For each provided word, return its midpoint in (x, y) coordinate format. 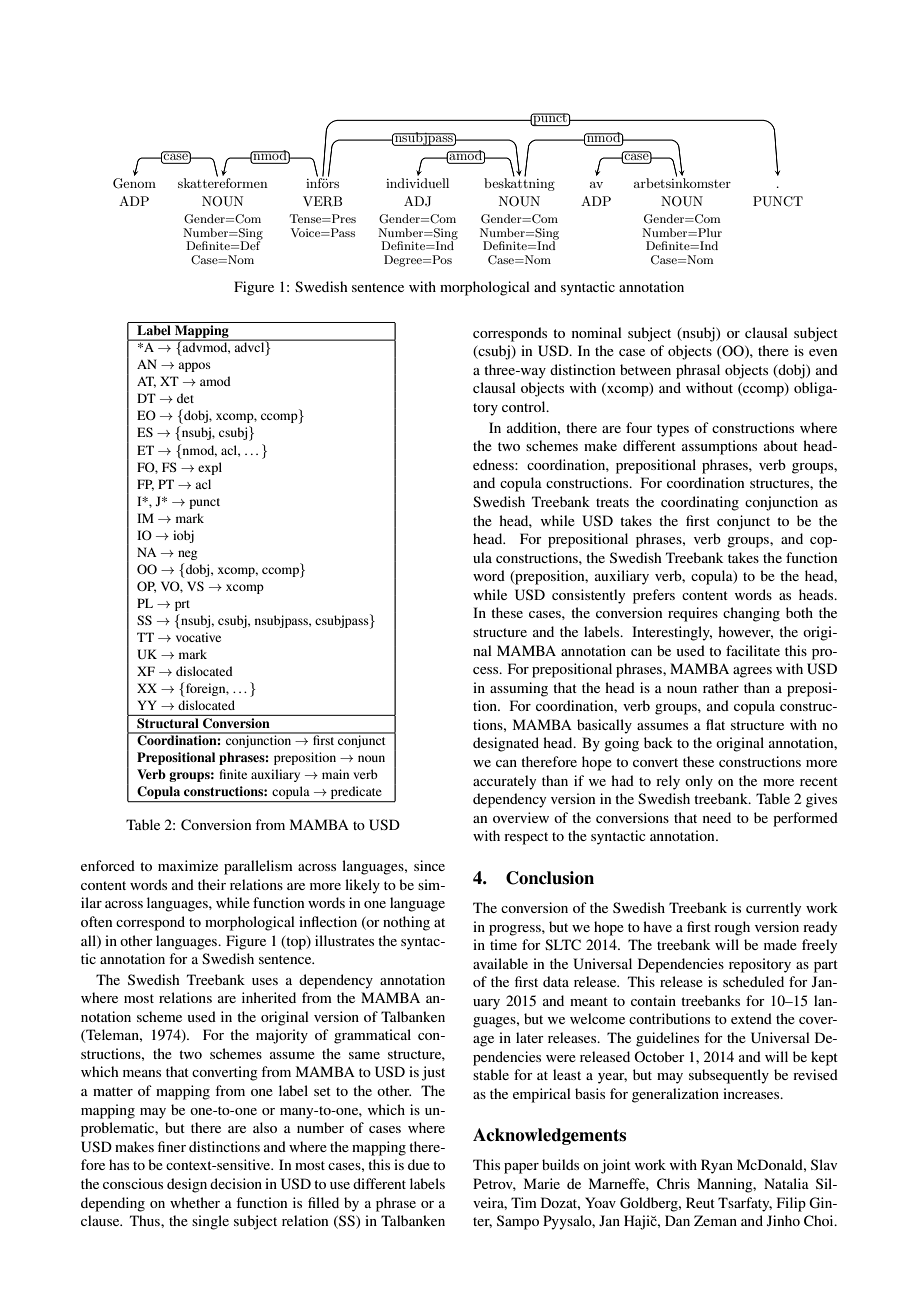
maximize (188, 865)
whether (195, 1202)
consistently (588, 596)
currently (773, 909)
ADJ (417, 201)
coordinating (700, 503)
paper (521, 1168)
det (185, 398)
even (823, 352)
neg (187, 555)
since (429, 865)
